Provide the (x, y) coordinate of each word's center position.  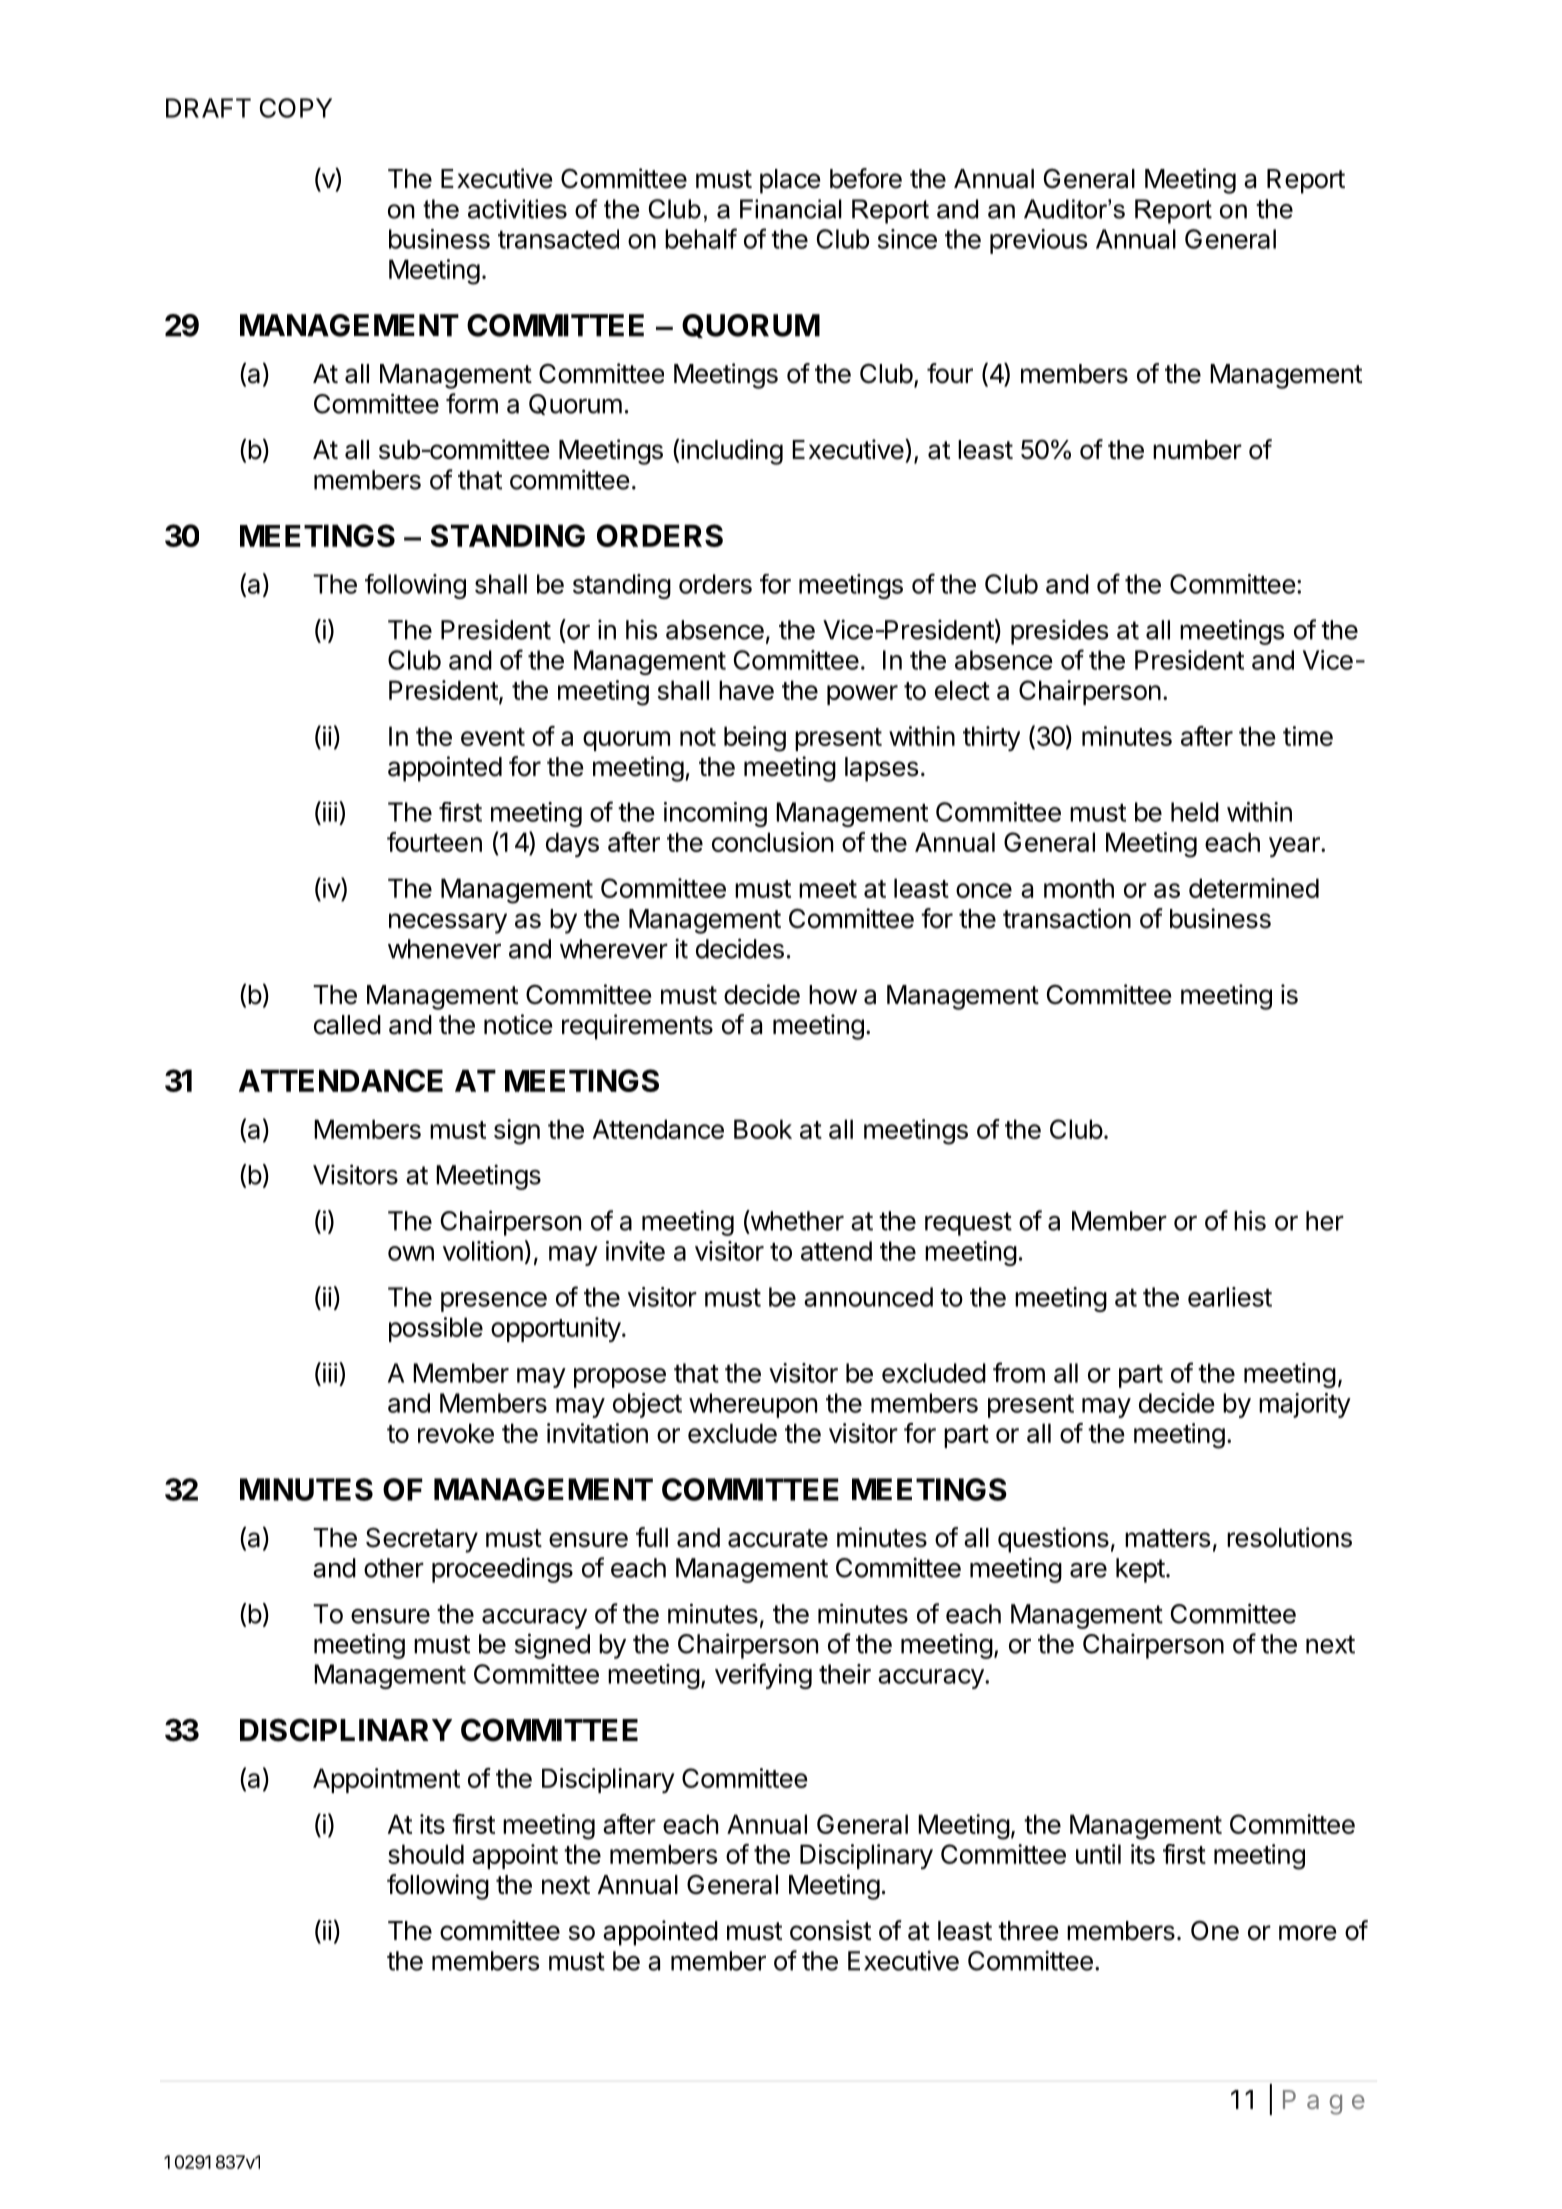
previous (1039, 241)
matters (1167, 1538)
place (790, 181)
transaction (1067, 918)
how (833, 995)
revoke (456, 1433)
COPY (296, 108)
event (493, 737)
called (347, 1025)
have (746, 690)
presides (1059, 632)
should (426, 1854)
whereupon (753, 1405)
